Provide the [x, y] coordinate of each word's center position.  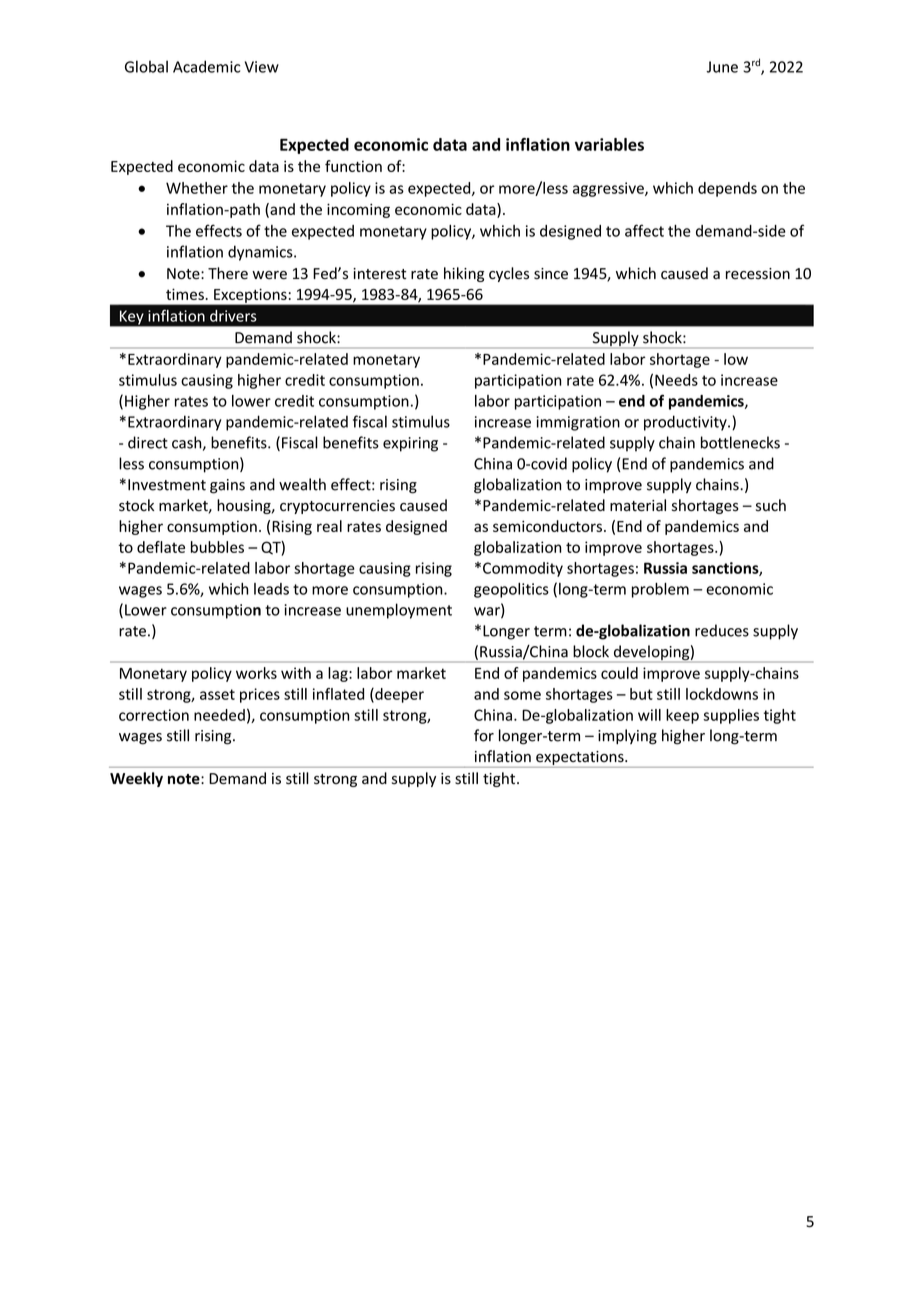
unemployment [399, 611]
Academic [206, 66]
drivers [233, 316]
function [353, 166]
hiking [464, 274]
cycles [509, 274]
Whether [197, 188]
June [722, 67]
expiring [410, 444]
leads [271, 589]
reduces [722, 630]
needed [219, 715]
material [638, 505]
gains [227, 486]
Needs [676, 380]
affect [644, 230]
